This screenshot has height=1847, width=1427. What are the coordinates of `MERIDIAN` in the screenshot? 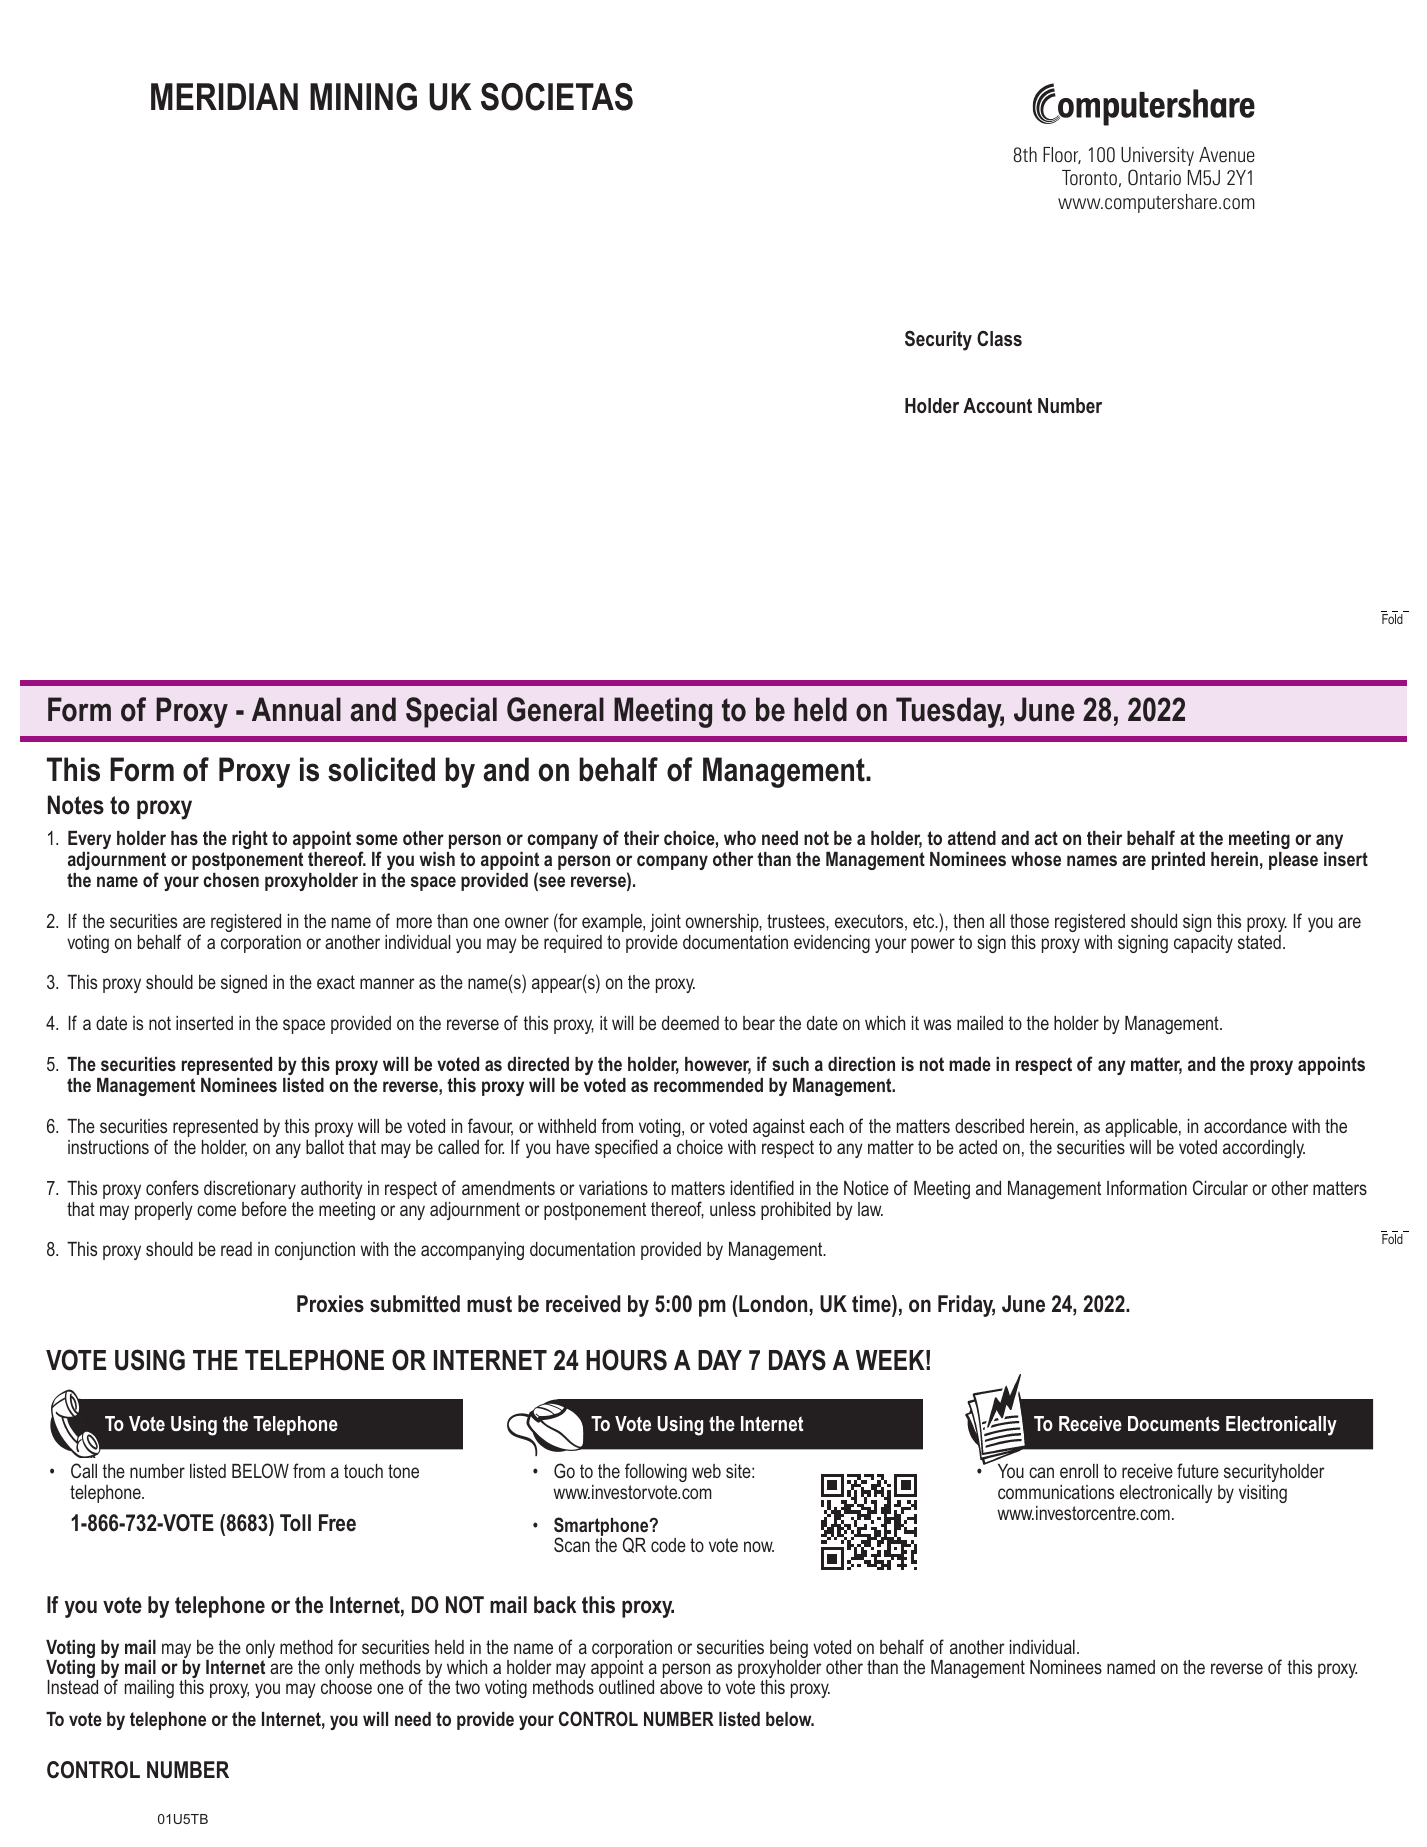 It's located at (224, 96).
